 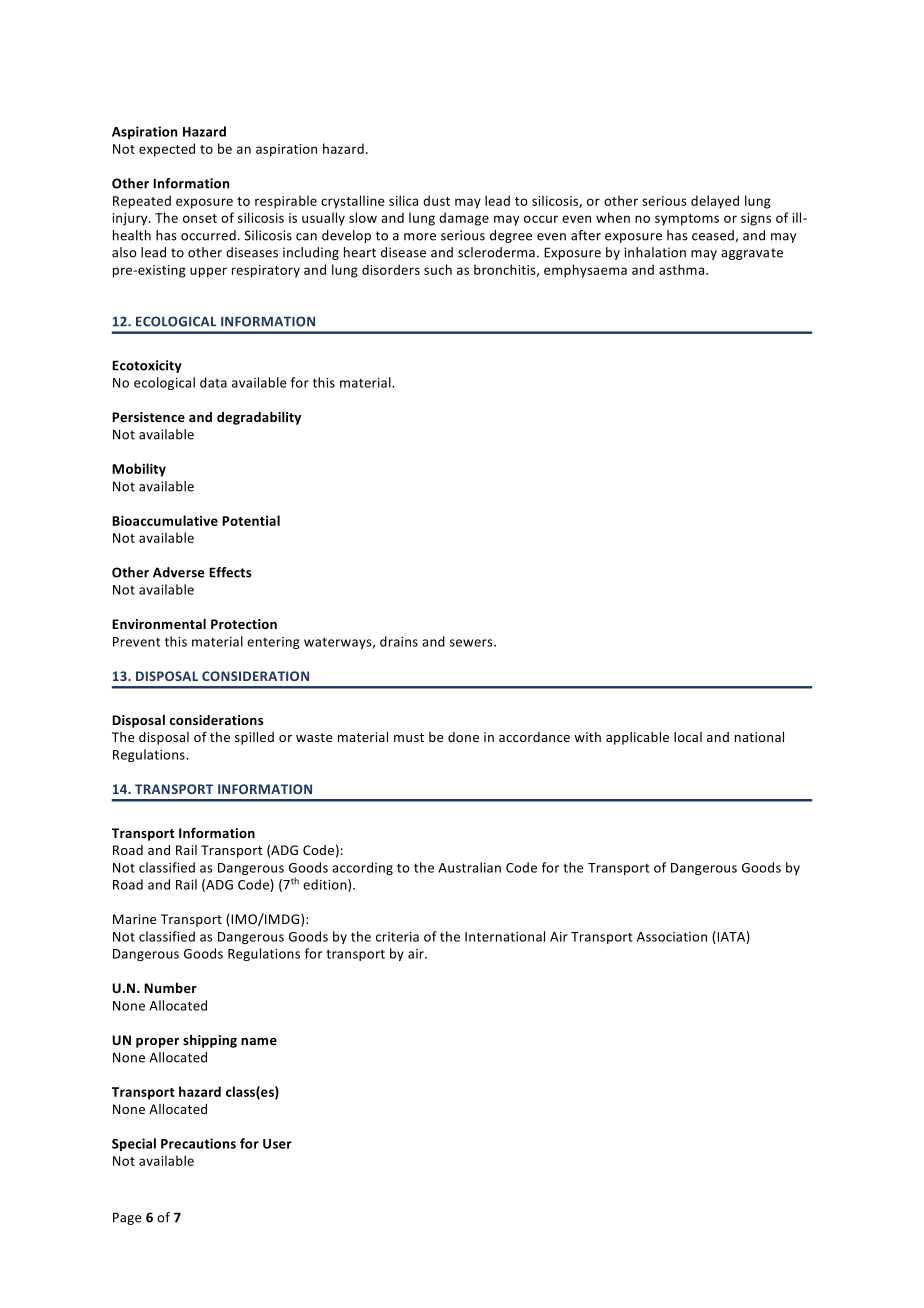 What do you see at coordinates (399, 641) in the screenshot?
I see `drains` at bounding box center [399, 641].
